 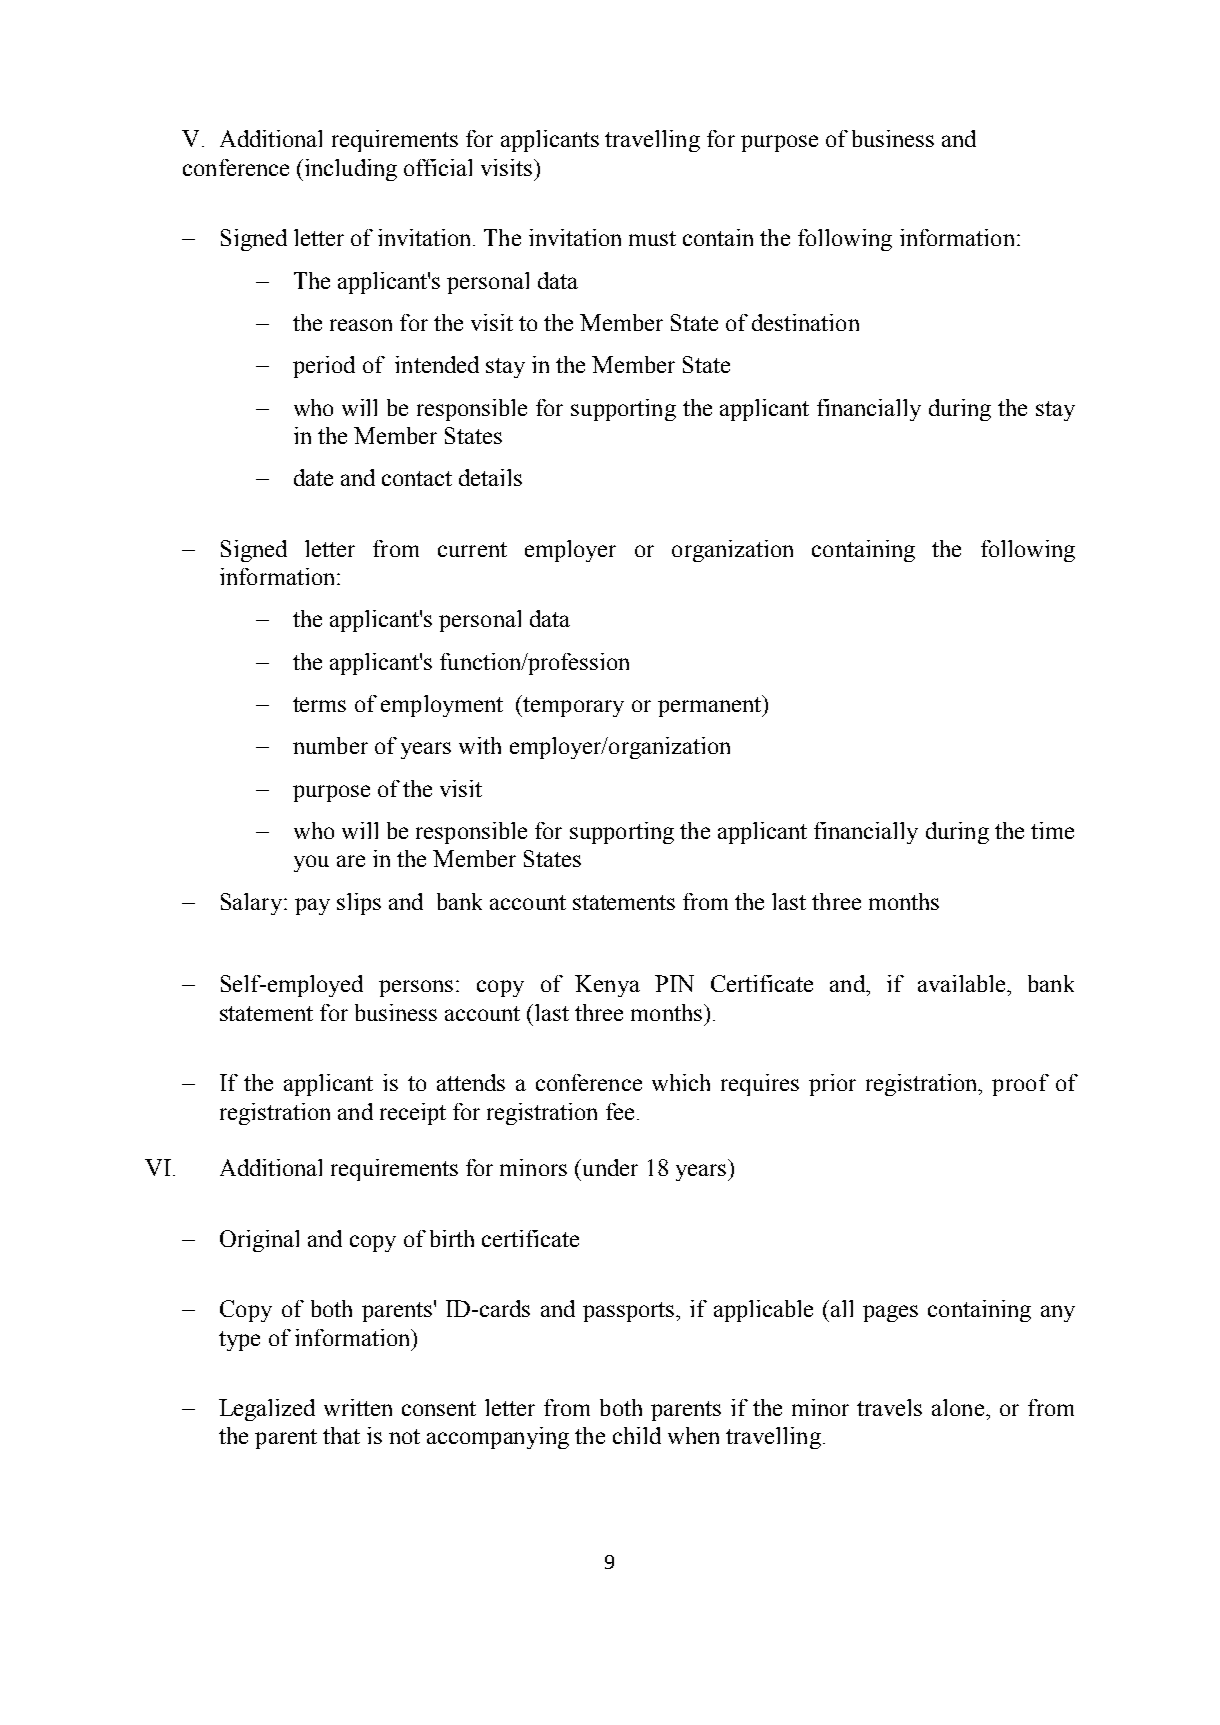 What do you see at coordinates (652, 238) in the page?
I see `must` at bounding box center [652, 238].
